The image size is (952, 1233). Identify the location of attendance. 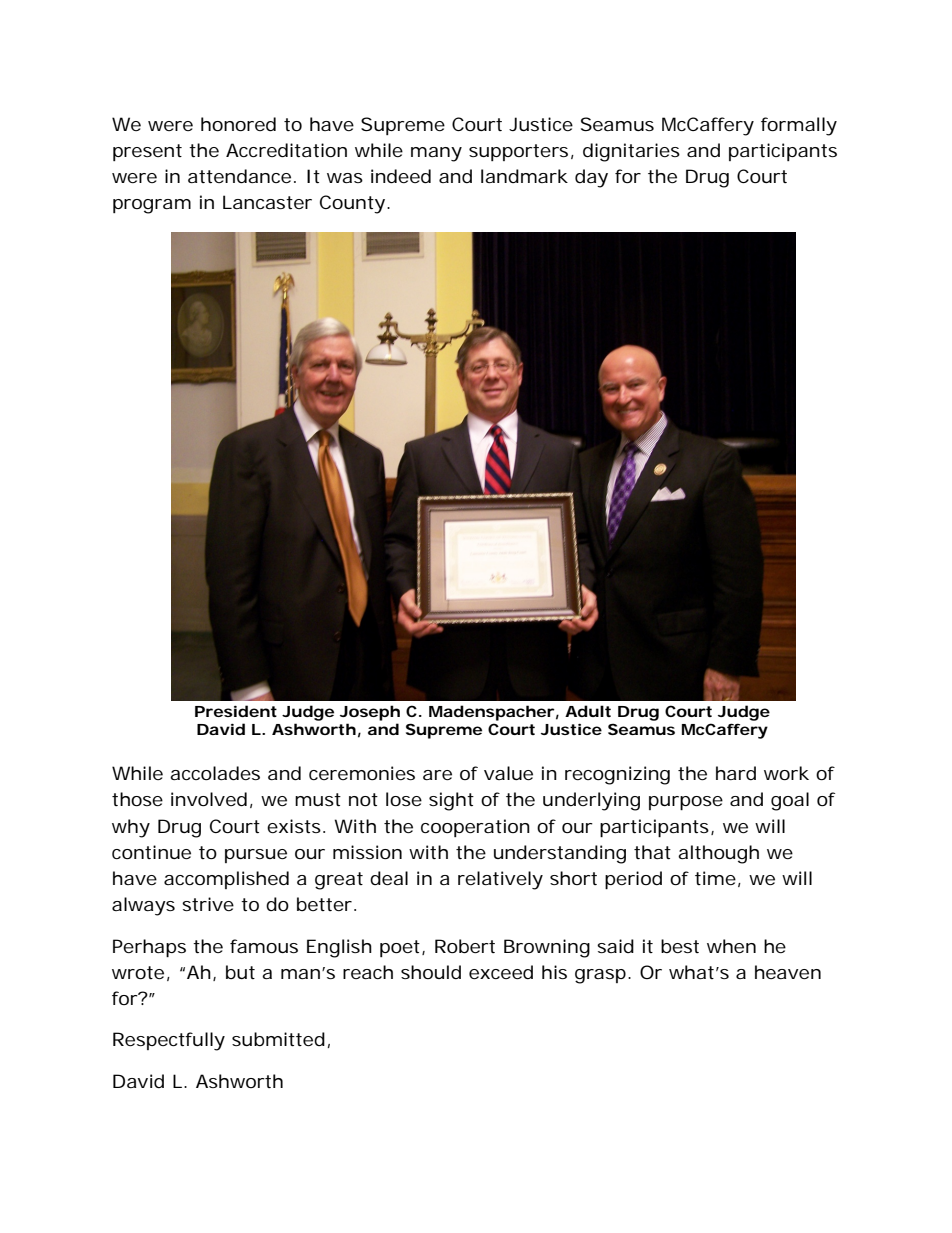
(239, 176).
